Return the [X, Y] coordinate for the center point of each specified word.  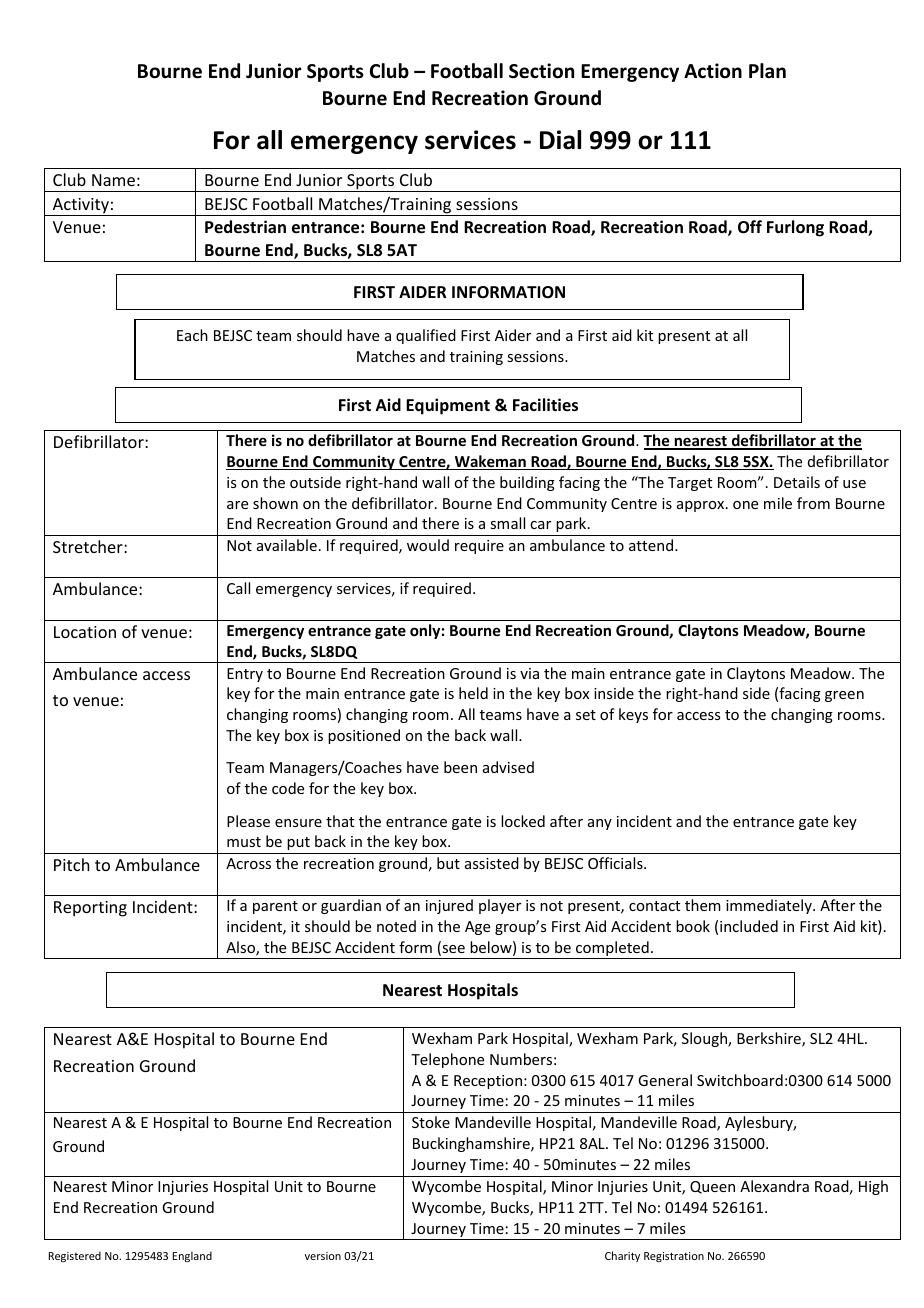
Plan [767, 71]
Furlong [795, 228]
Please [248, 821]
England [192, 1257]
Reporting [90, 909]
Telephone [447, 1060]
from [813, 503]
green [844, 696]
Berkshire [770, 1039]
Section [541, 71]
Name [113, 180]
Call [238, 588]
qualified [426, 336]
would [428, 545]
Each [192, 335]
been [460, 767]
